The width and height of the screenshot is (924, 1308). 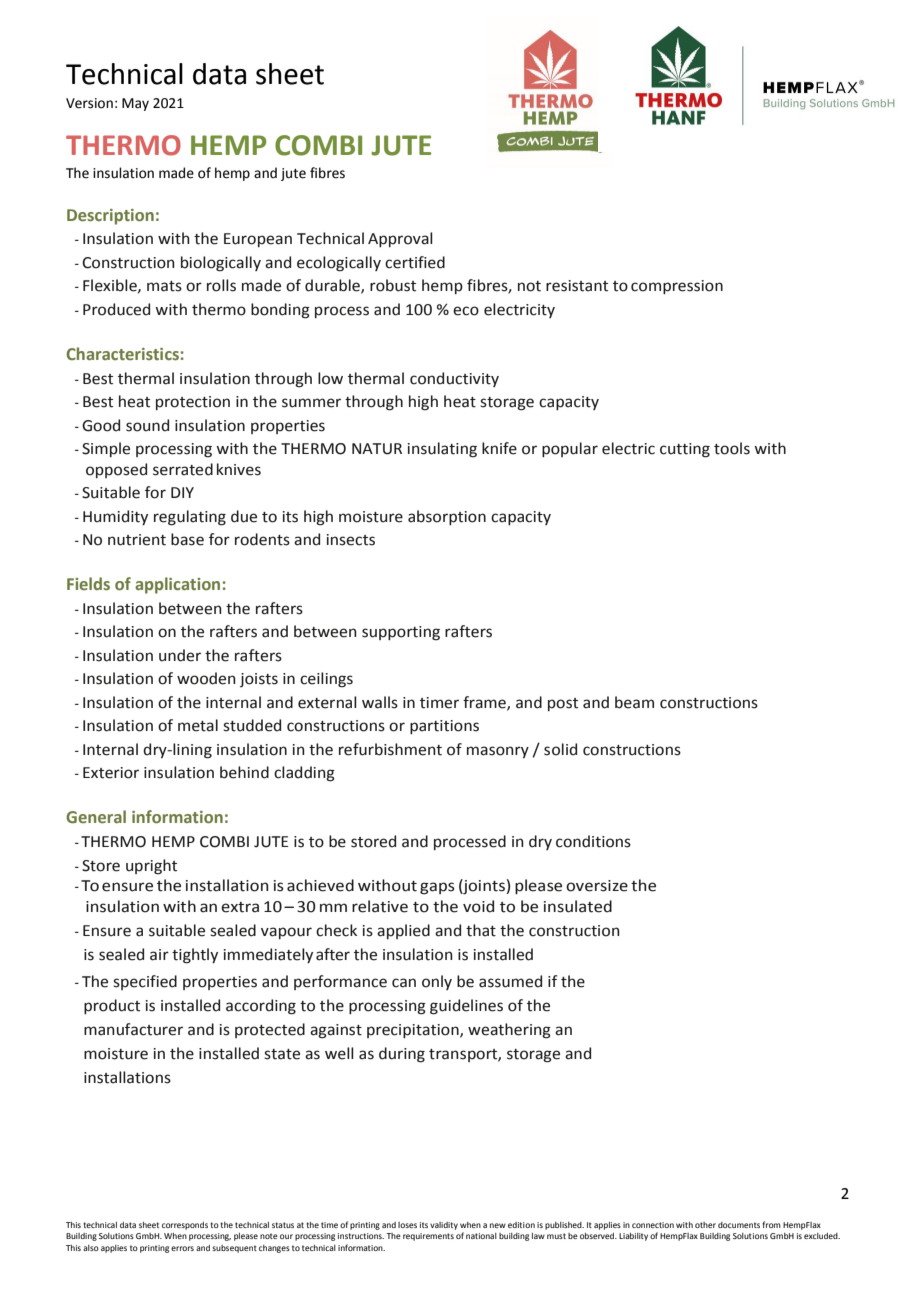 What do you see at coordinates (400, 239) in the screenshot?
I see `Approval` at bounding box center [400, 239].
